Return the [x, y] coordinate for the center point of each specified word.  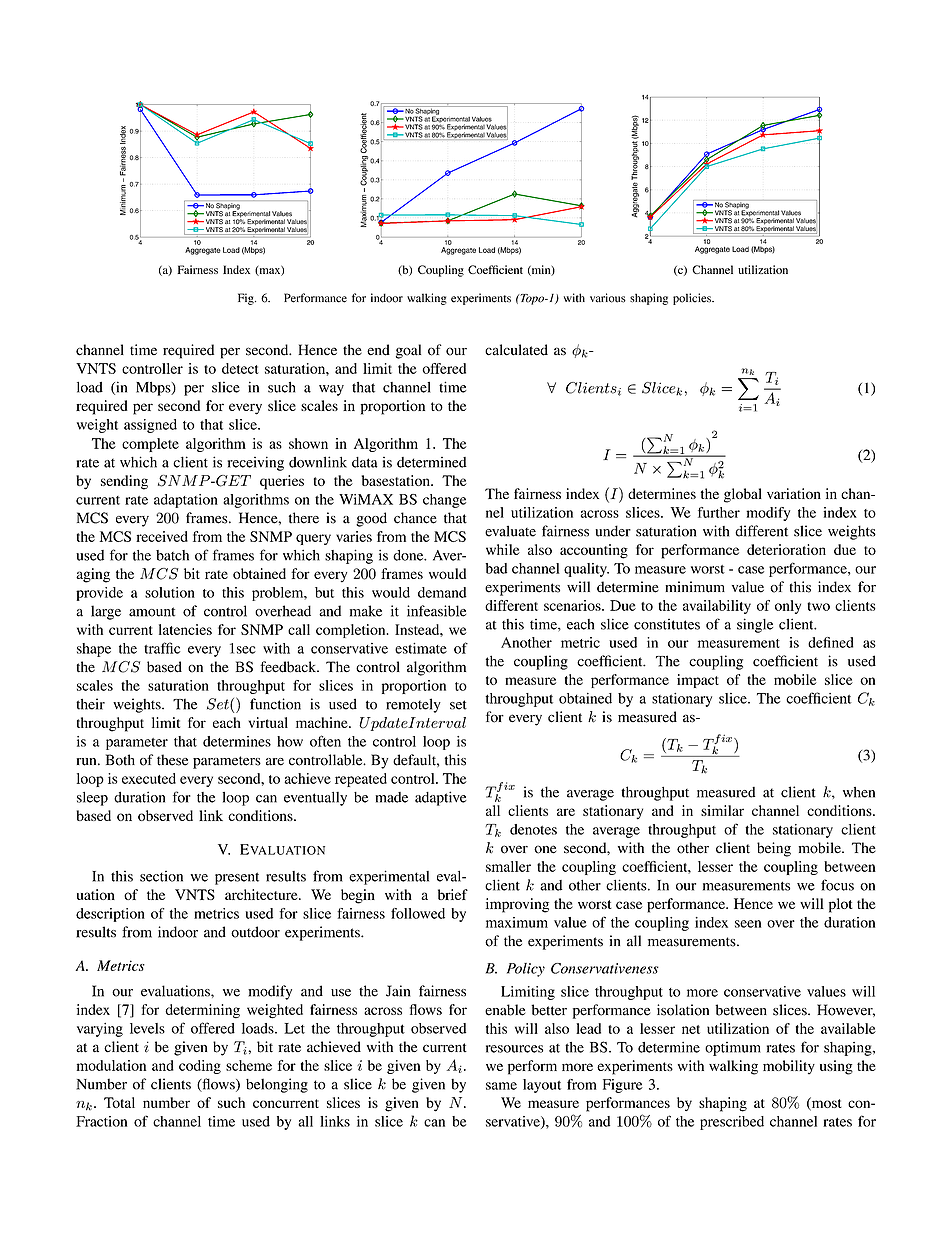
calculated [516, 350]
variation [794, 493]
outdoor [255, 932]
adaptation [186, 501]
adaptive [440, 798]
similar [722, 810]
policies [693, 299]
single [755, 625]
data [365, 462]
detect [240, 368]
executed [149, 778]
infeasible [436, 611]
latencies [185, 629]
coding [200, 1067]
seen [748, 924]
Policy [526, 970]
